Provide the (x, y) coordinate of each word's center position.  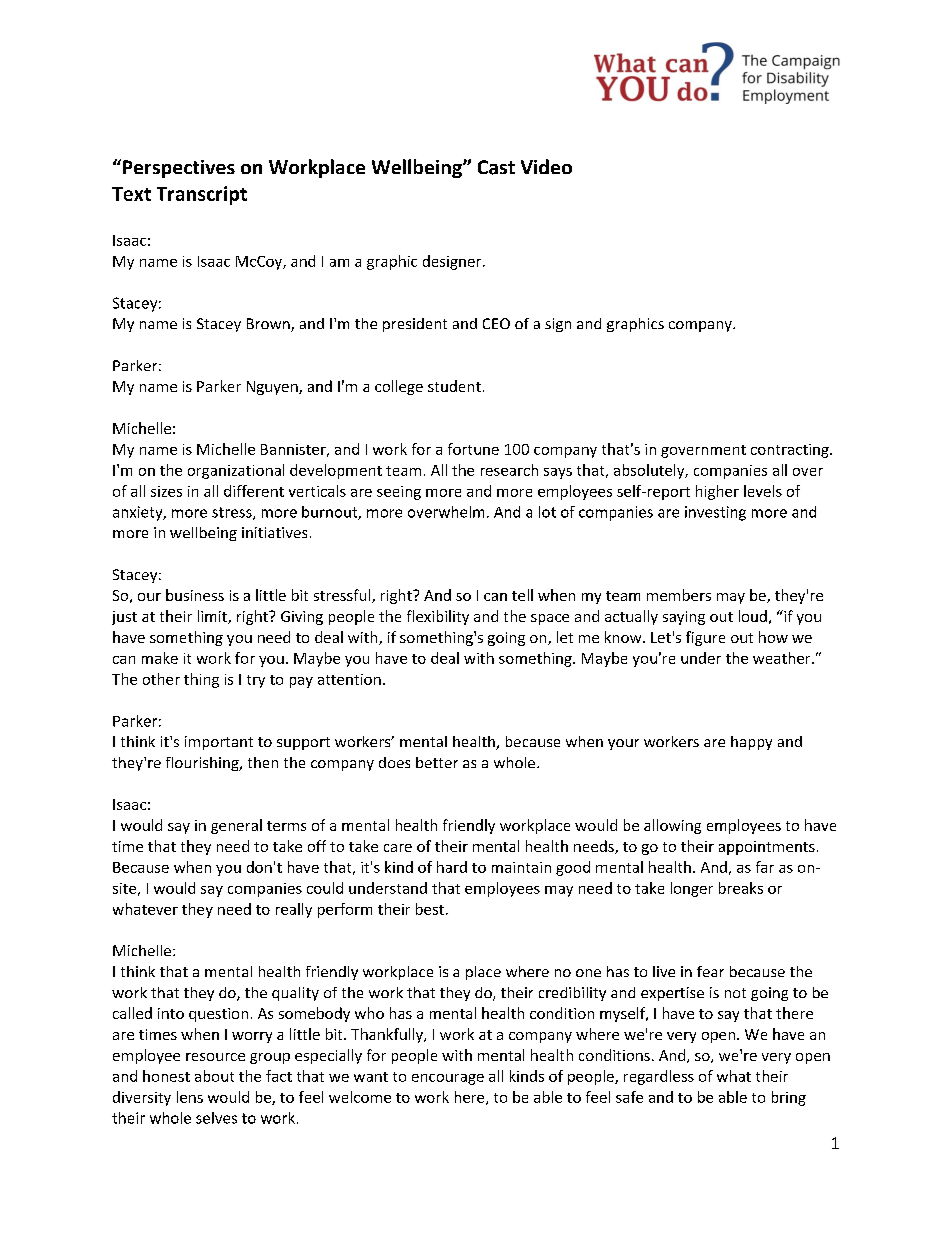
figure (705, 638)
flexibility (438, 617)
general (236, 826)
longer (692, 889)
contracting (791, 451)
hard (452, 867)
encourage (448, 1079)
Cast (496, 167)
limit (213, 617)
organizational (236, 471)
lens (190, 1097)
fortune (473, 449)
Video (546, 166)
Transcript (202, 195)
